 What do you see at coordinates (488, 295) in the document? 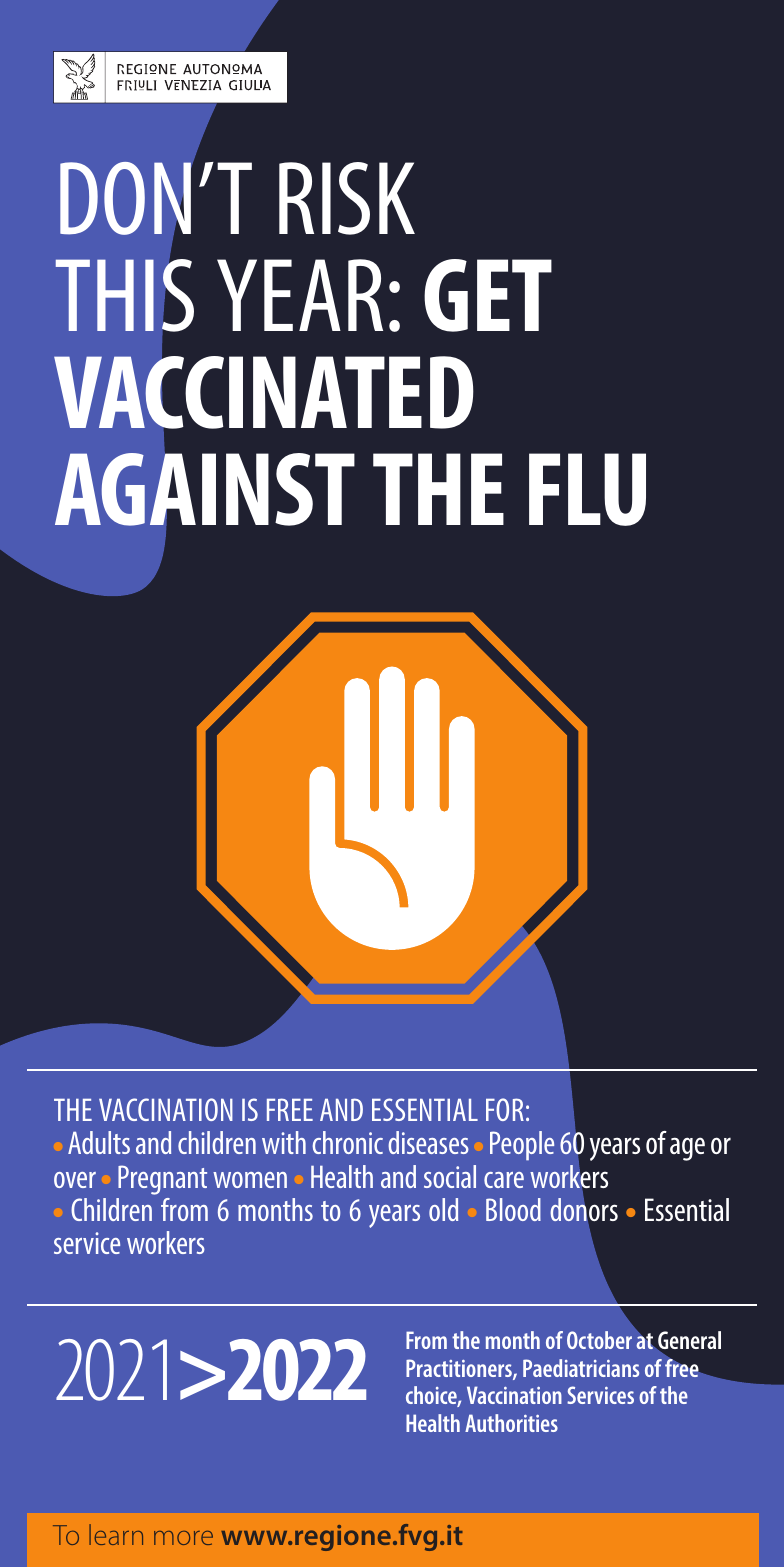
I see `GET` at bounding box center [488, 295].
